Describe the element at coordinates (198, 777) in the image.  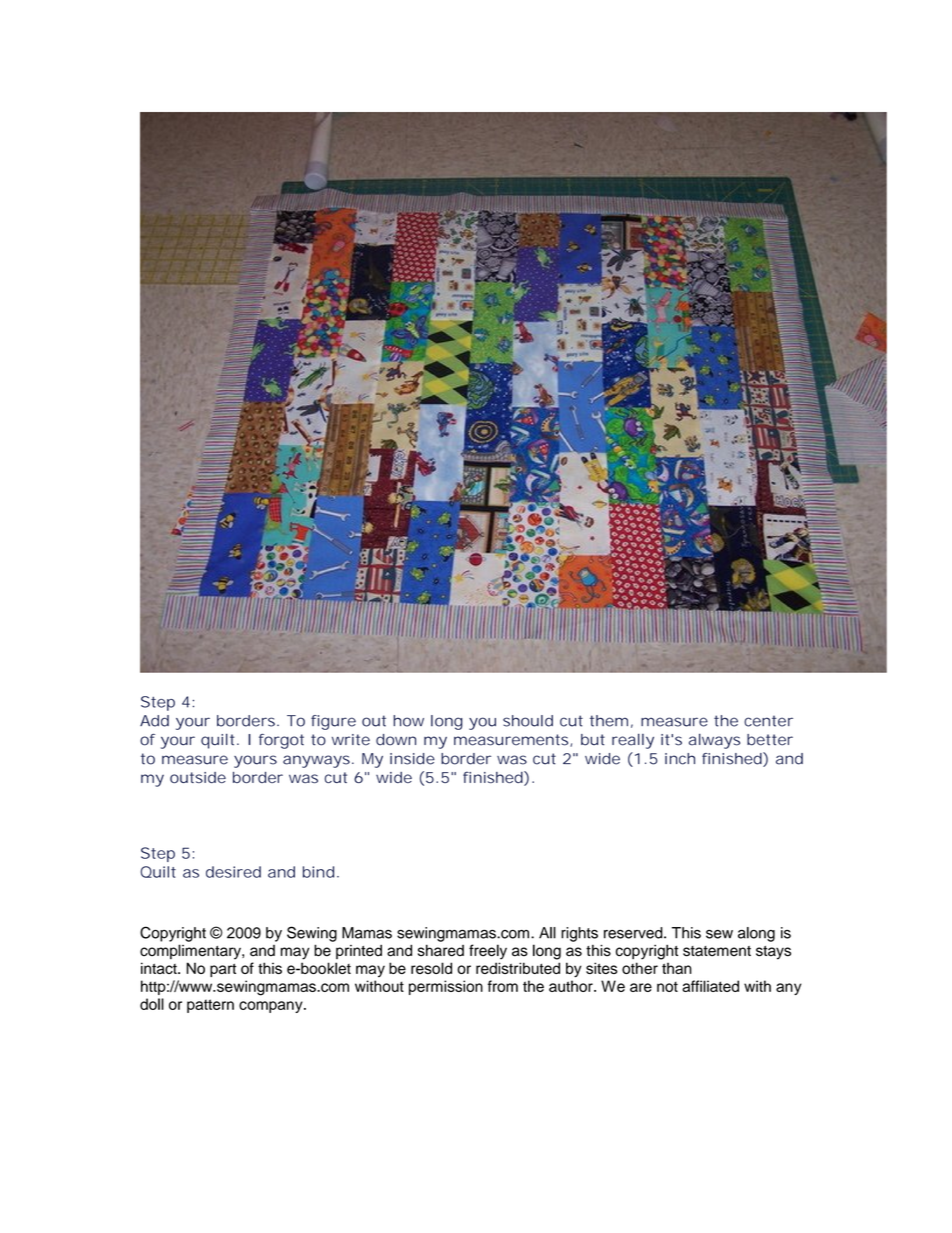
I see `outside` at that location.
